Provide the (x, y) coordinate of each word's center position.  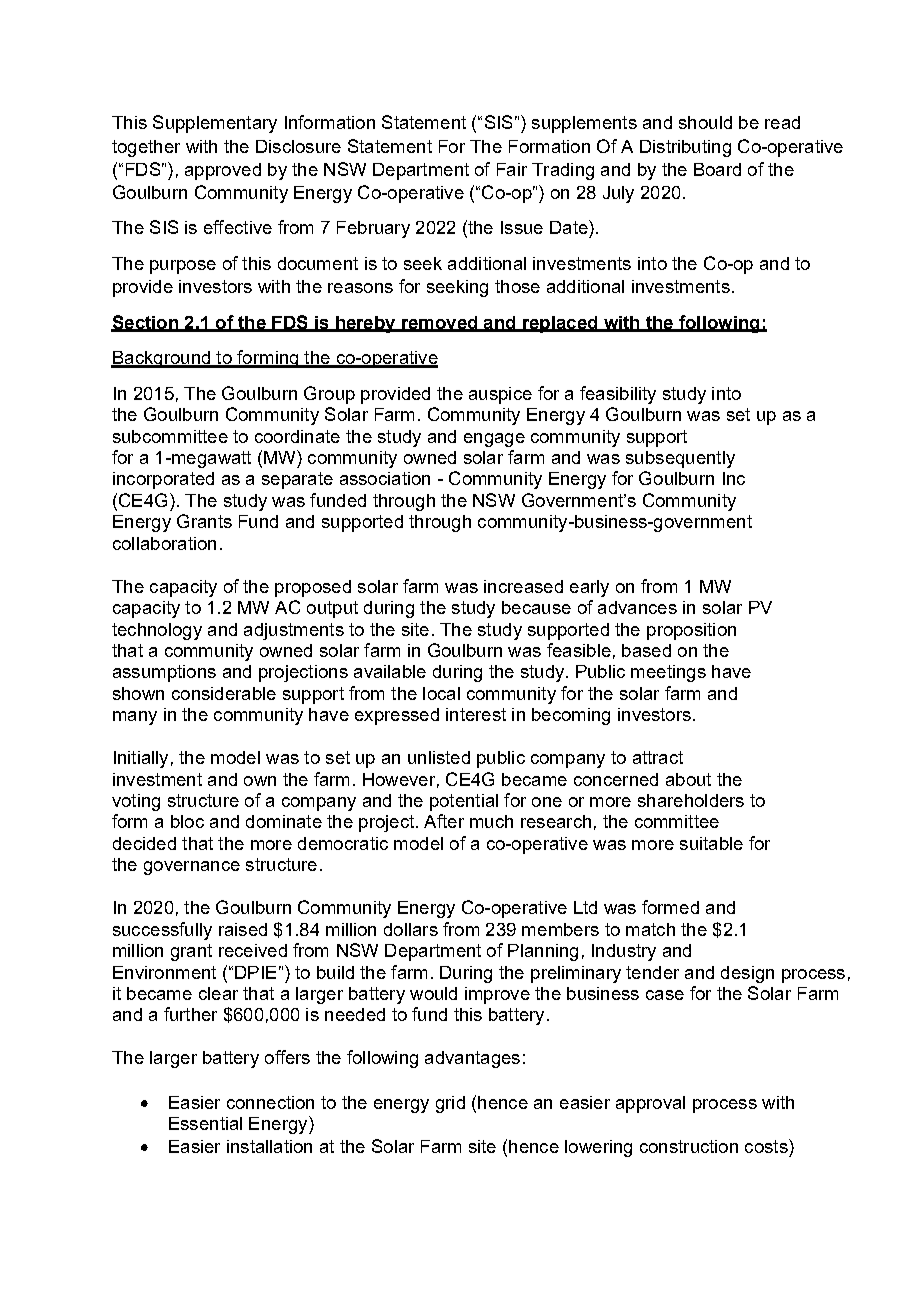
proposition (691, 631)
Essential (205, 1123)
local (441, 693)
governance (192, 868)
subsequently (680, 459)
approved (223, 171)
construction (689, 1146)
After (444, 821)
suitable (711, 843)
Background (161, 359)
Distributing (685, 148)
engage (494, 440)
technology (157, 631)
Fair (512, 169)
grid (450, 1104)
